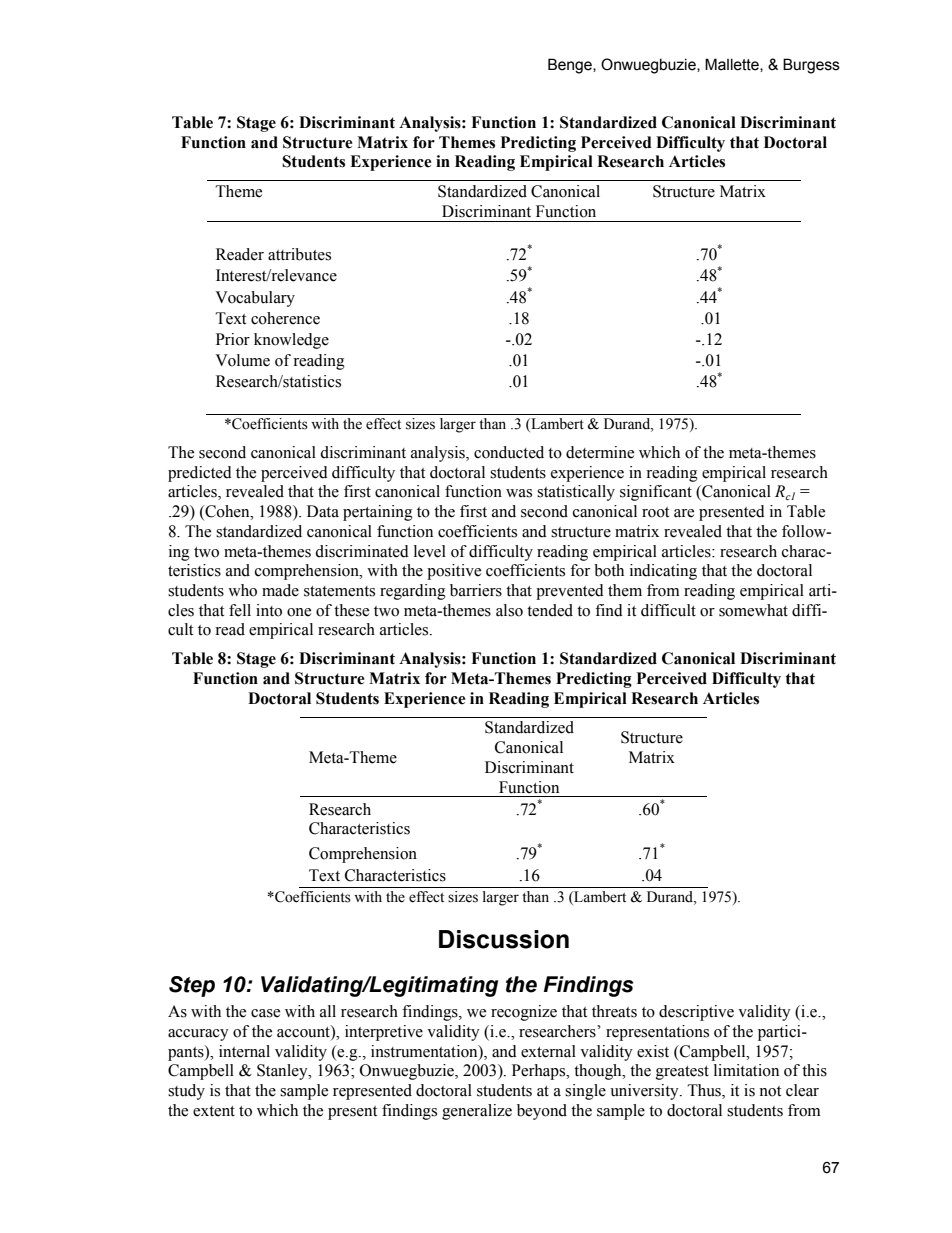 Image resolution: width=952 pixels, height=1233 pixels. I want to click on conducted, so click(509, 452).
